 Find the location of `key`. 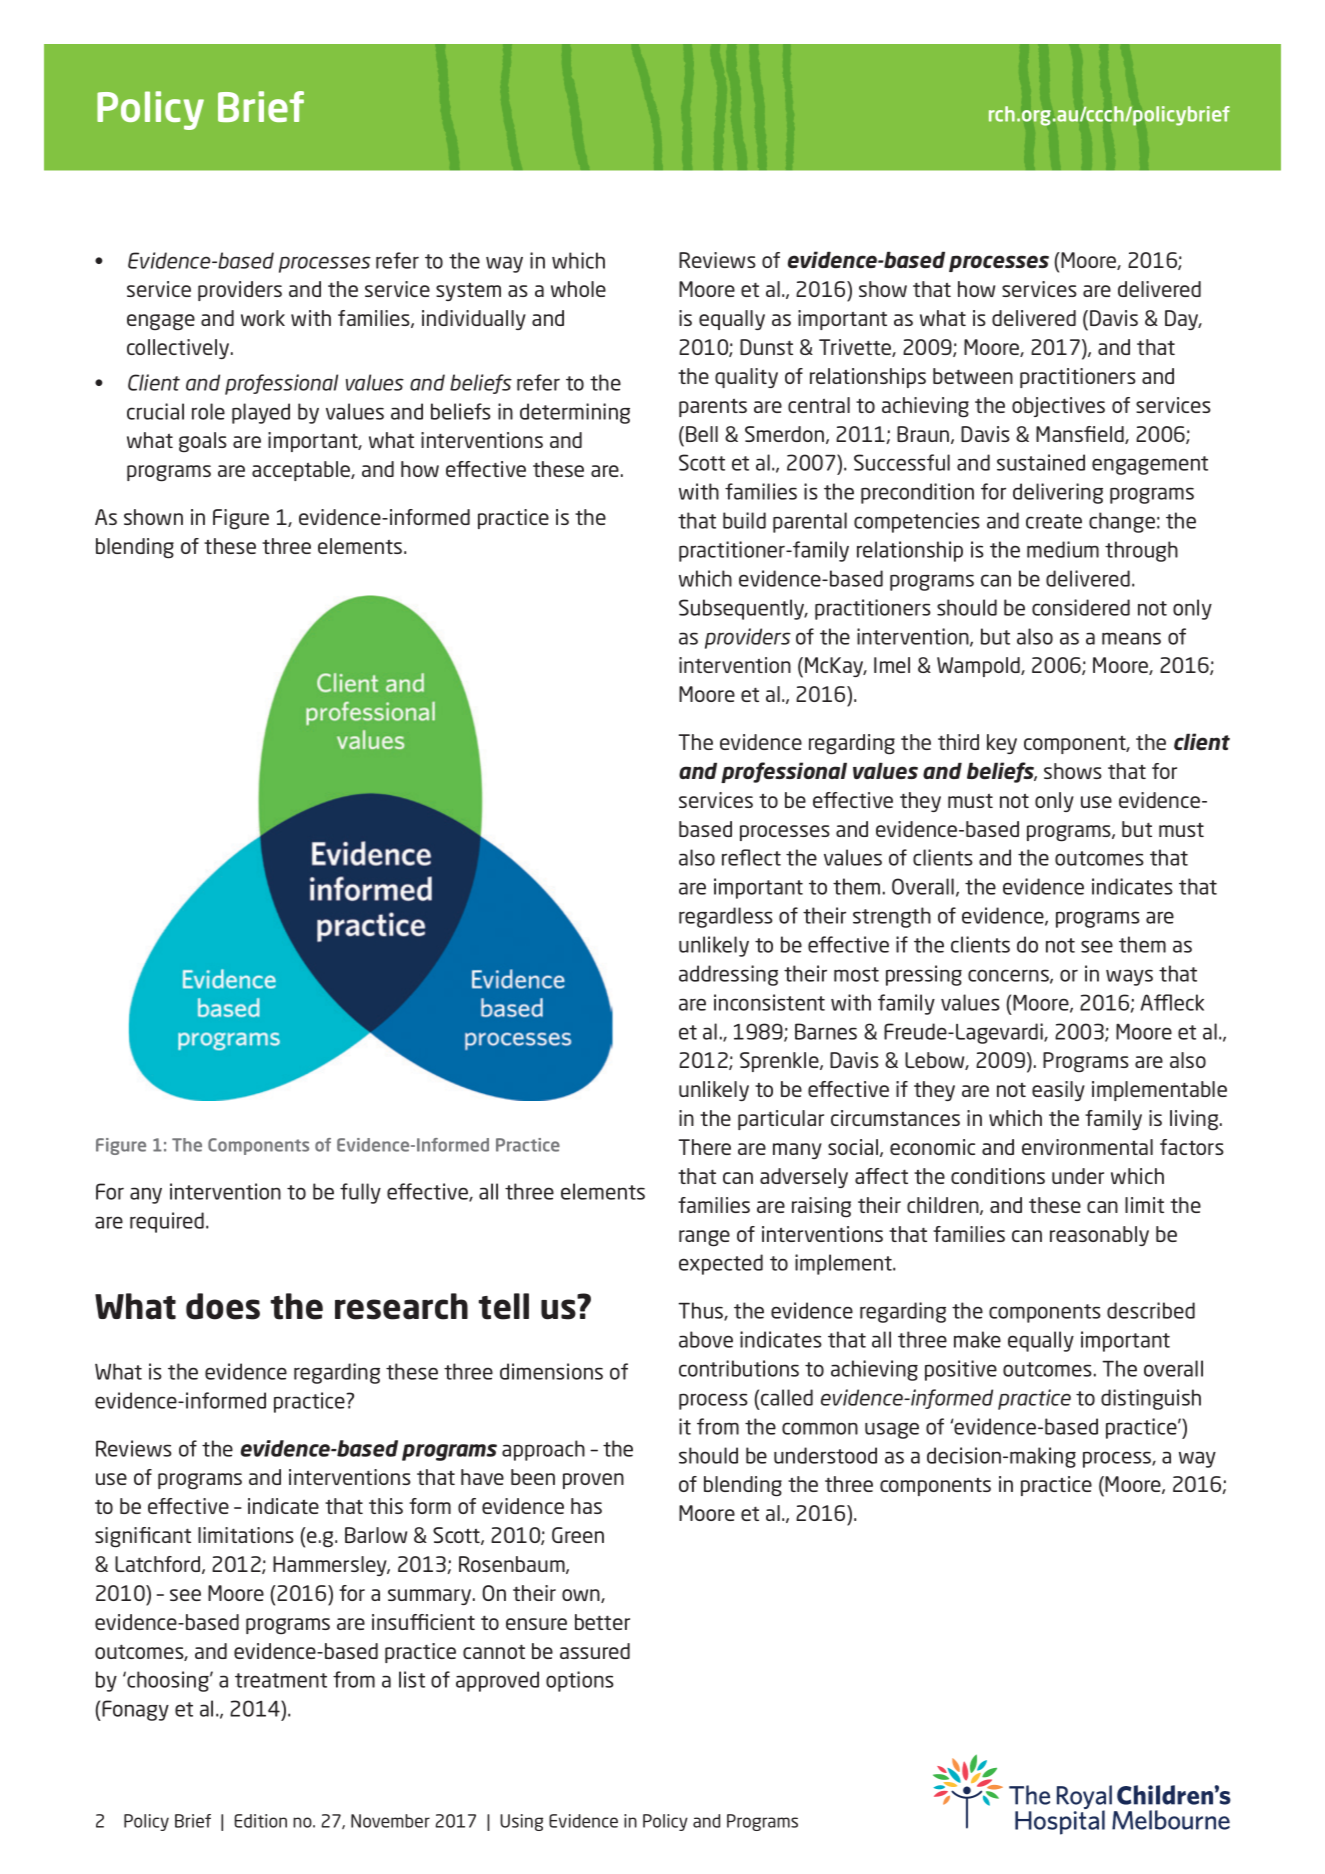

key is located at coordinates (1002, 744).
